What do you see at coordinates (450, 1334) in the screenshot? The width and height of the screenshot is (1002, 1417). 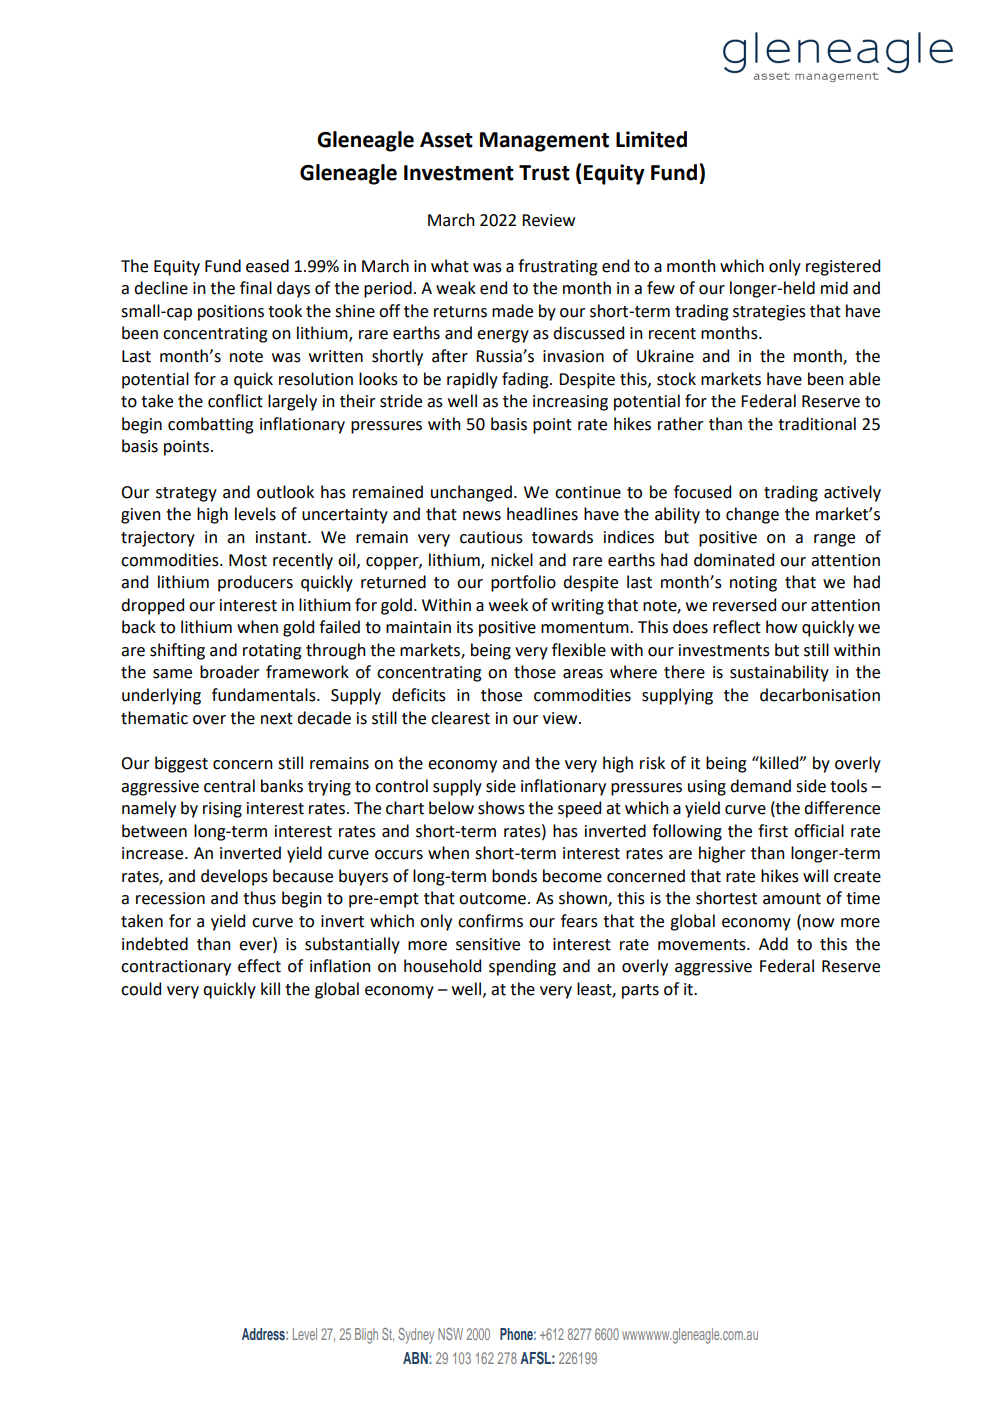 I see `NSW` at bounding box center [450, 1334].
